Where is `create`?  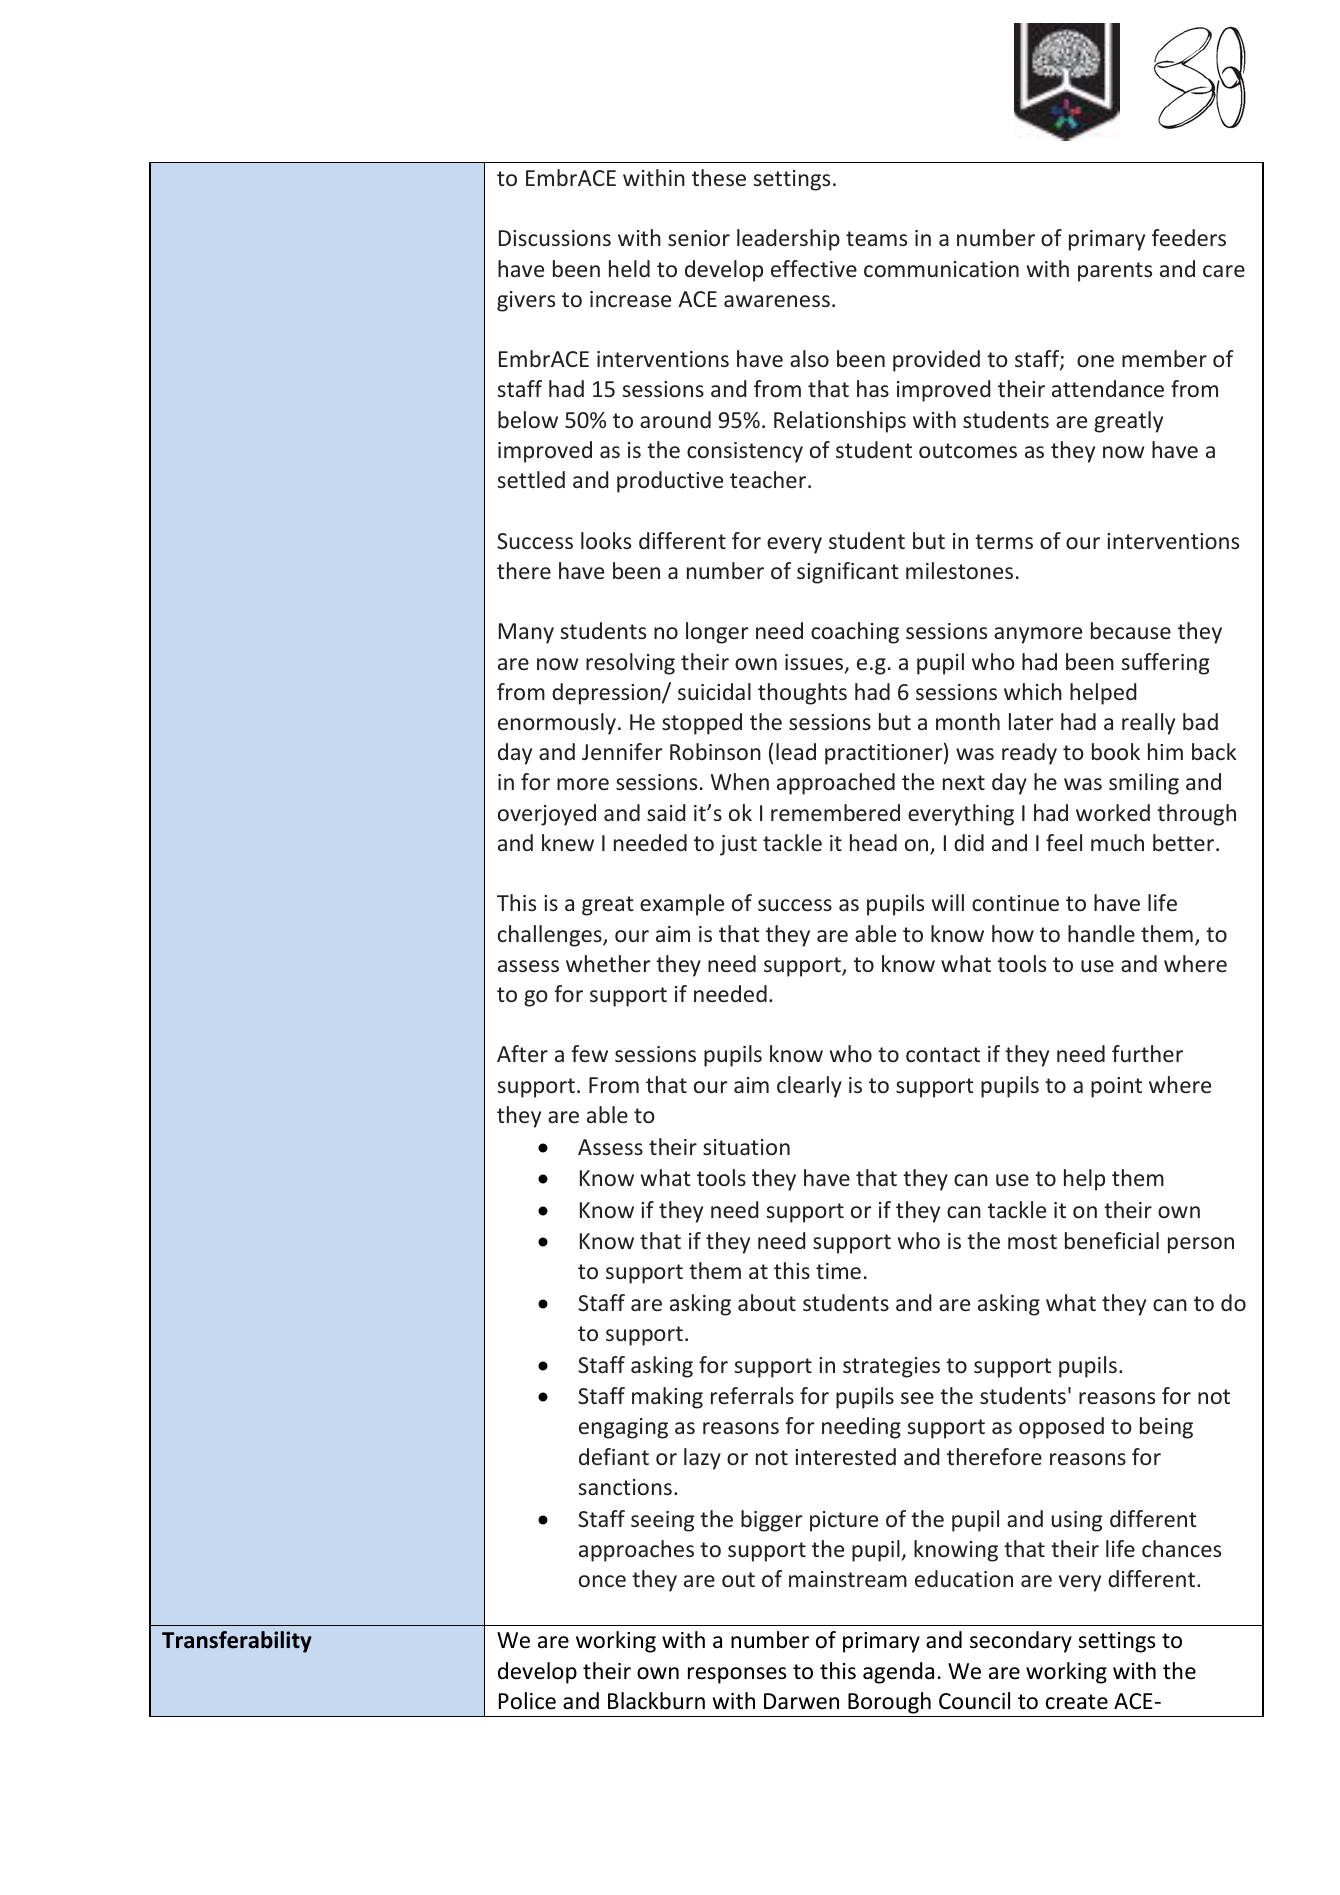
create is located at coordinates (1077, 1702).
